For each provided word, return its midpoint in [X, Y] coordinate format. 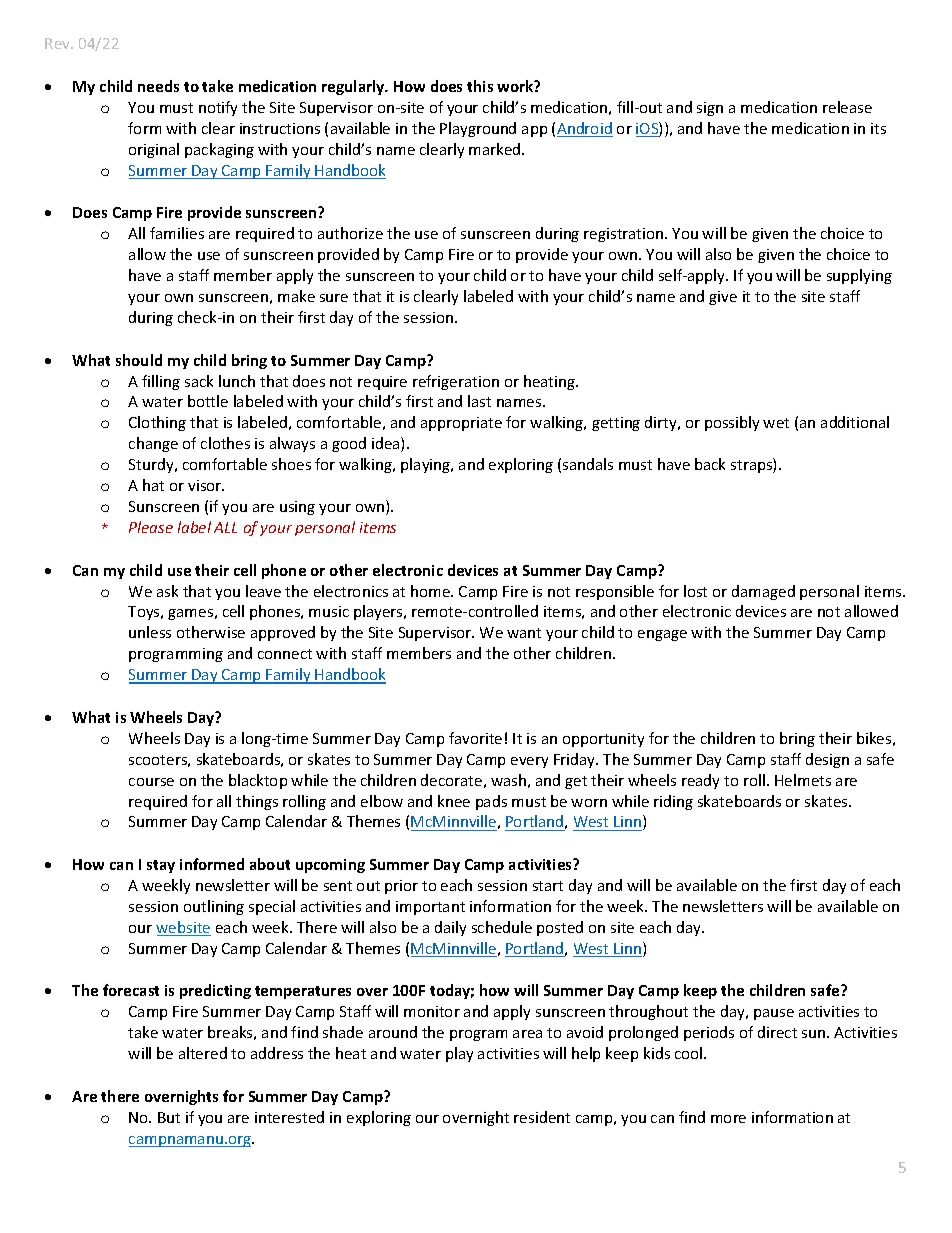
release [847, 107]
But [169, 1117]
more [728, 1119]
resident [542, 1117]
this [480, 86]
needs [158, 86]
